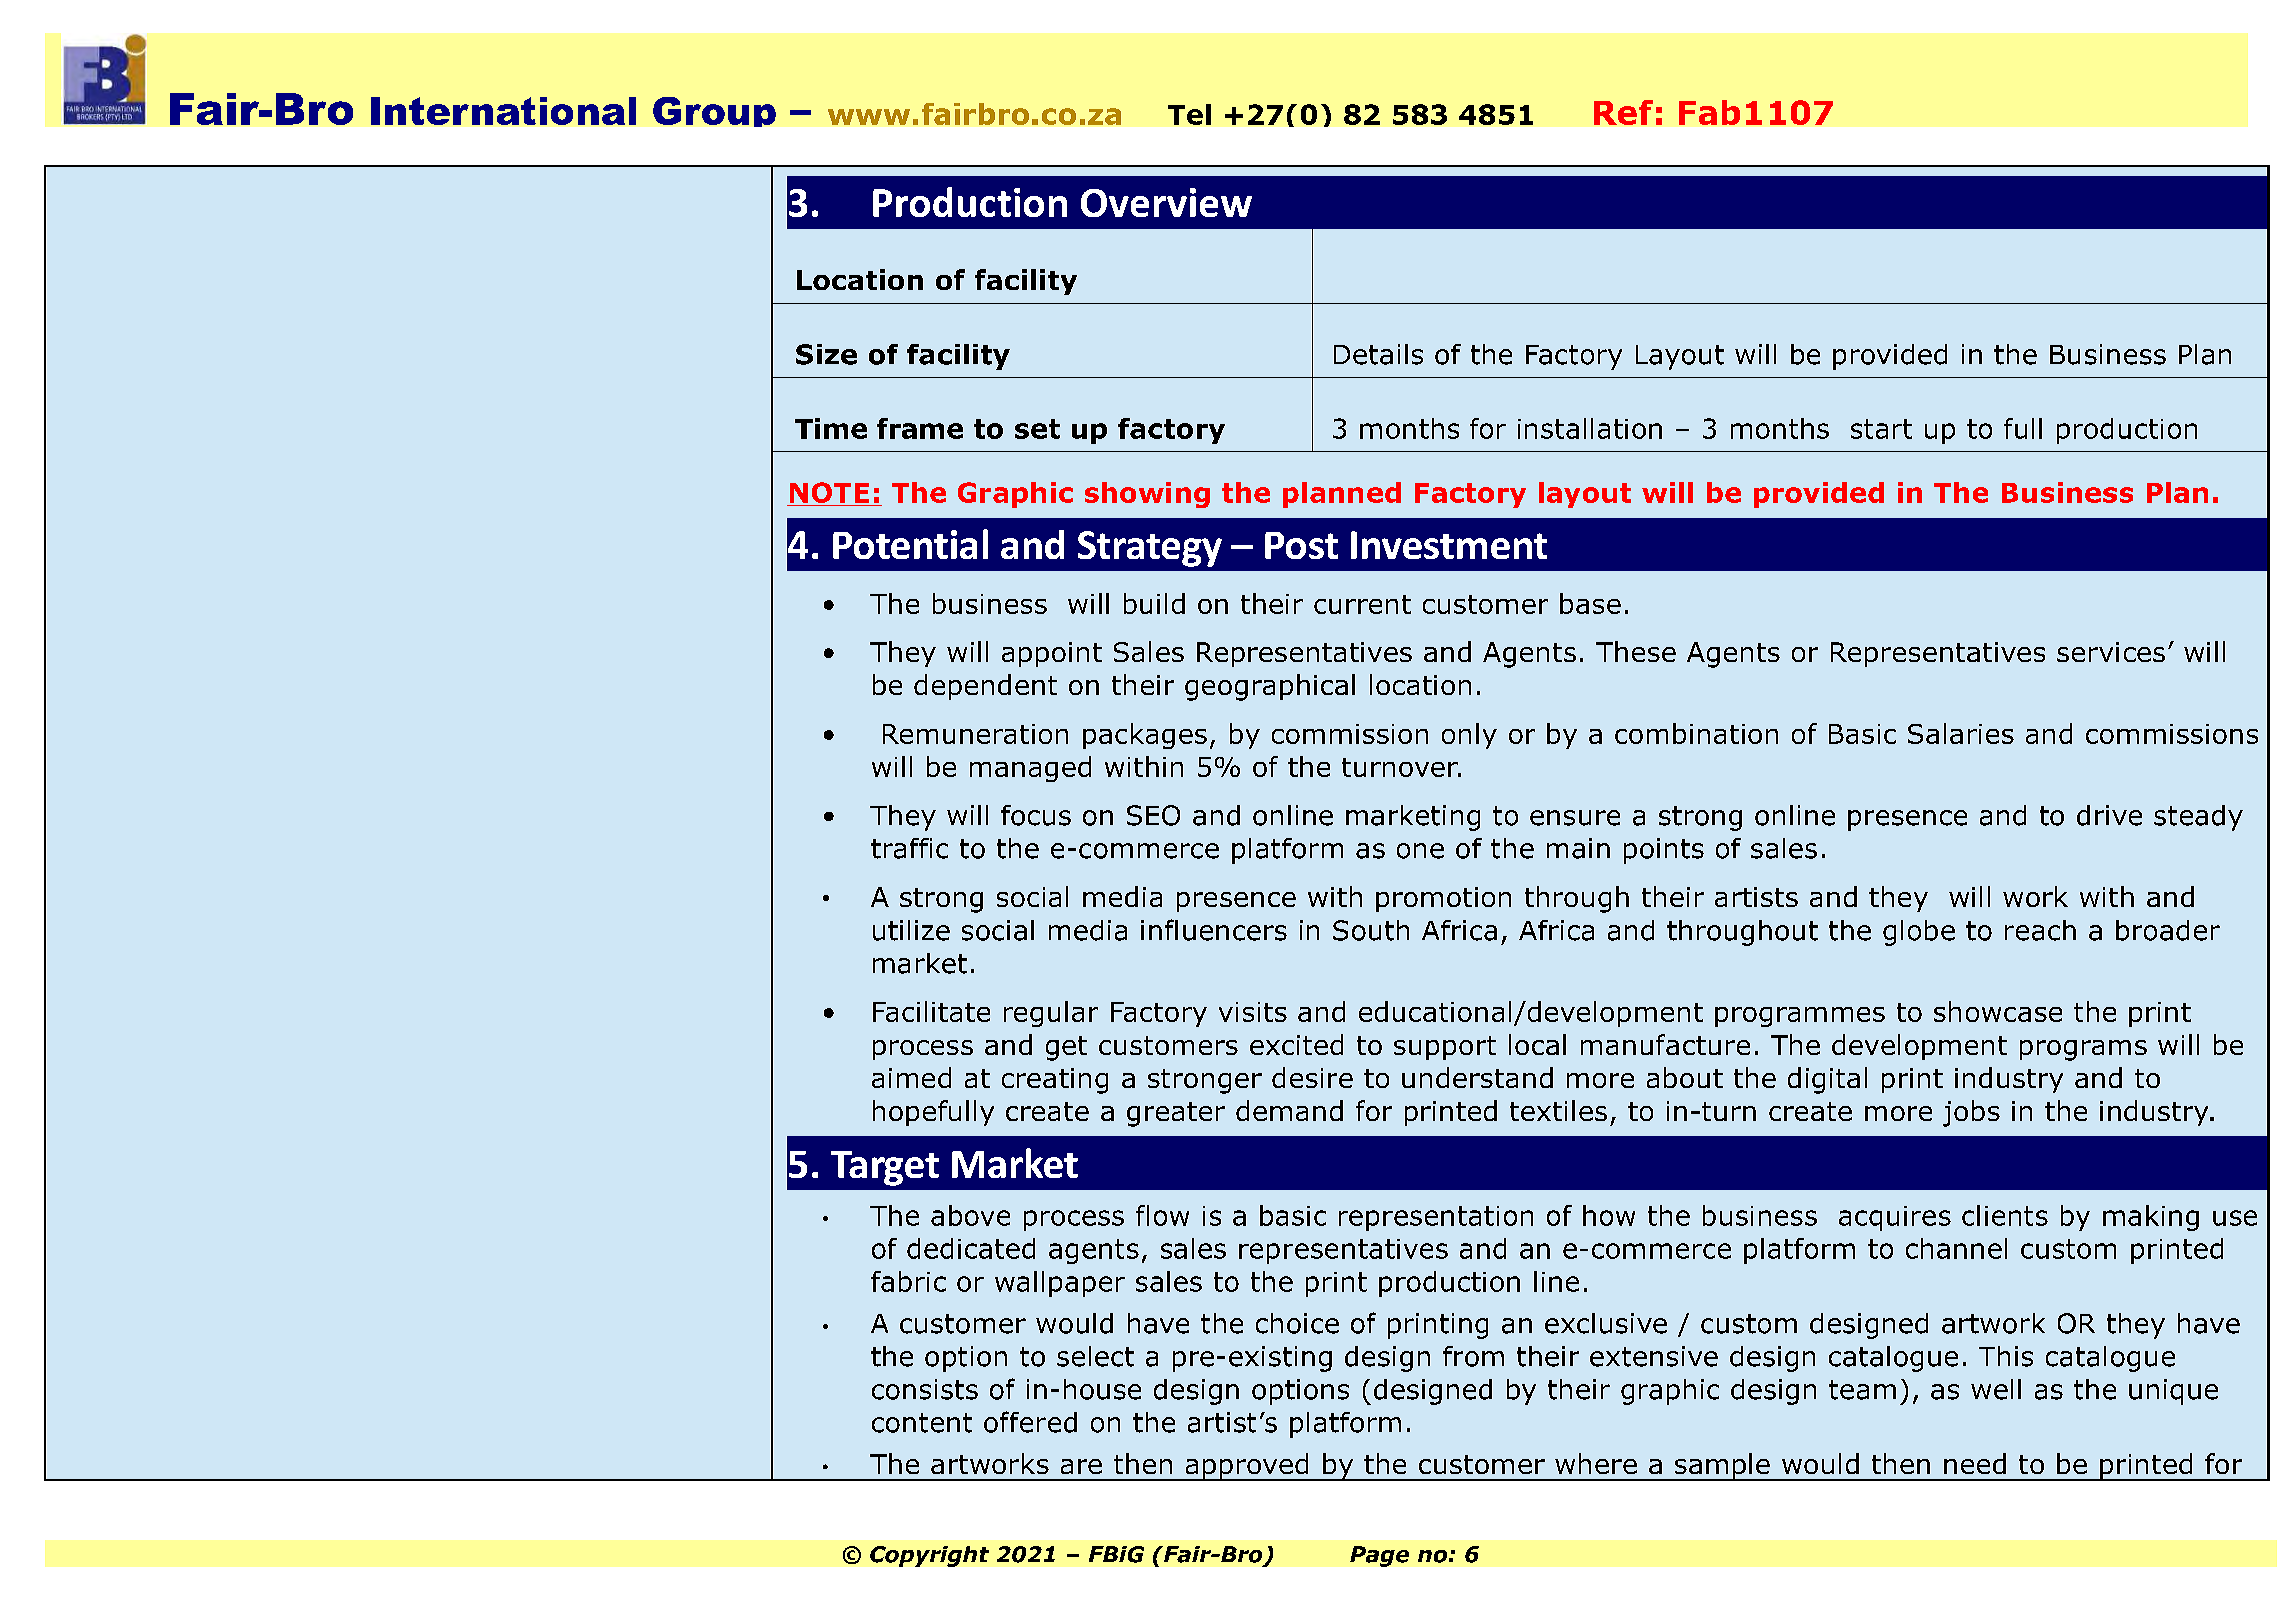 The height and width of the screenshot is (1622, 2294). Describe the element at coordinates (1975, 1463) in the screenshot. I see `need` at that location.
